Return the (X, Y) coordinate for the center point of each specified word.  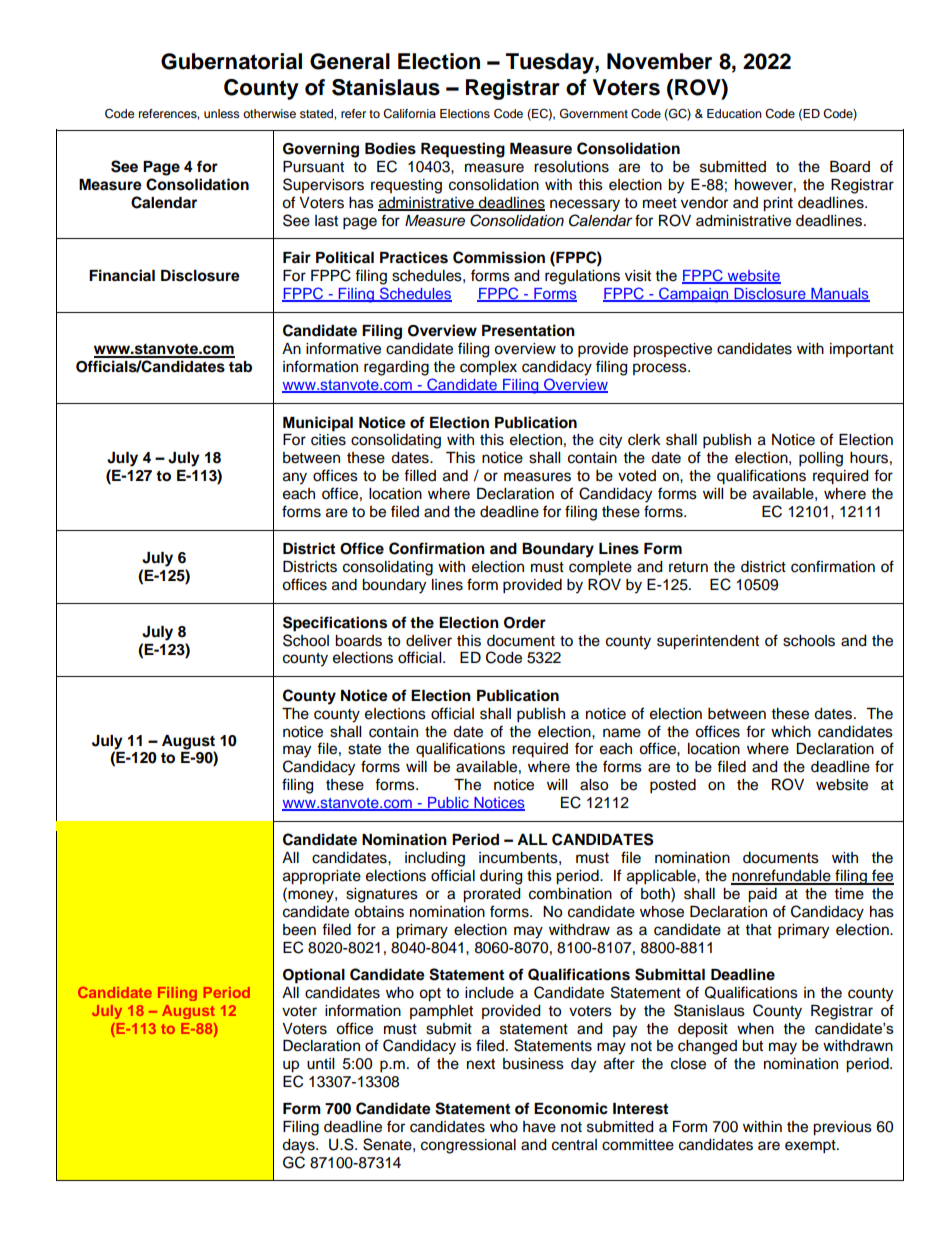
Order (525, 623)
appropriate (322, 877)
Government (594, 113)
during (501, 877)
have (539, 1127)
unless (222, 113)
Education (734, 113)
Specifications (335, 624)
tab (240, 367)
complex (488, 368)
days (299, 1146)
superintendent (708, 642)
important (862, 350)
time (849, 894)
